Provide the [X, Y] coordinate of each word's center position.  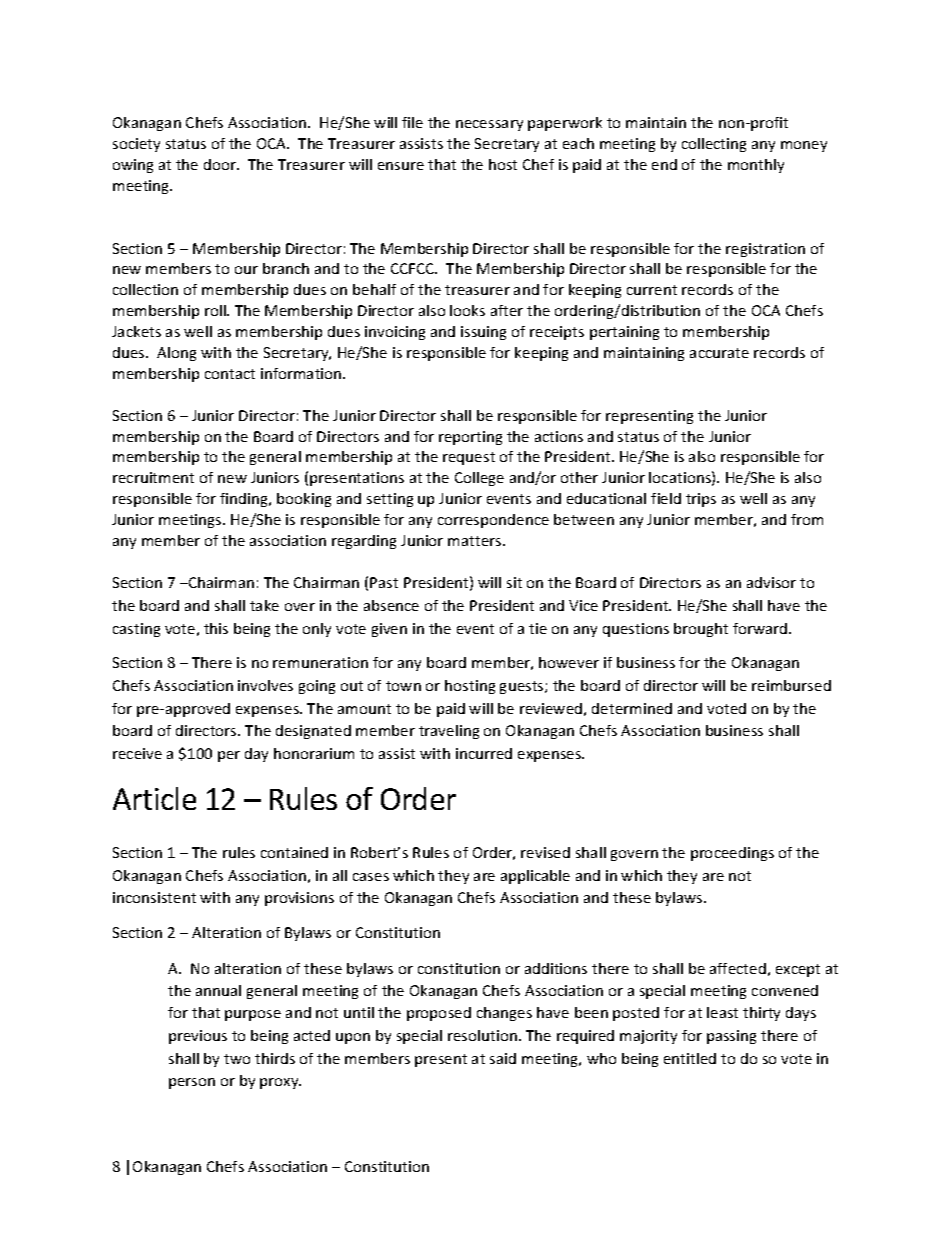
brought [701, 630]
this [216, 628]
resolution [482, 1035]
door [221, 164]
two [237, 1059]
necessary [489, 125]
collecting [714, 145]
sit [514, 582]
